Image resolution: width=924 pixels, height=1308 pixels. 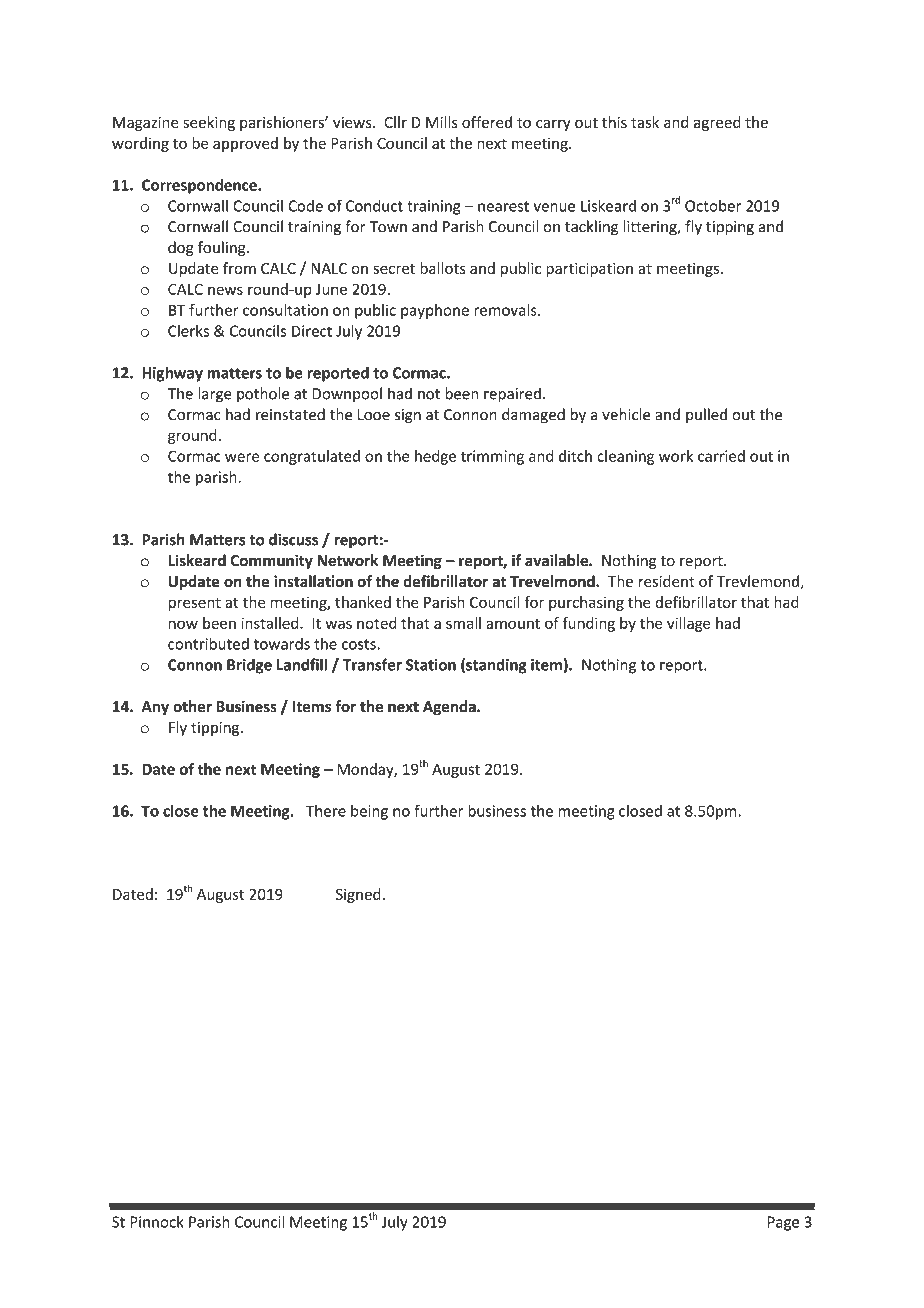 I want to click on funding, so click(x=588, y=624).
